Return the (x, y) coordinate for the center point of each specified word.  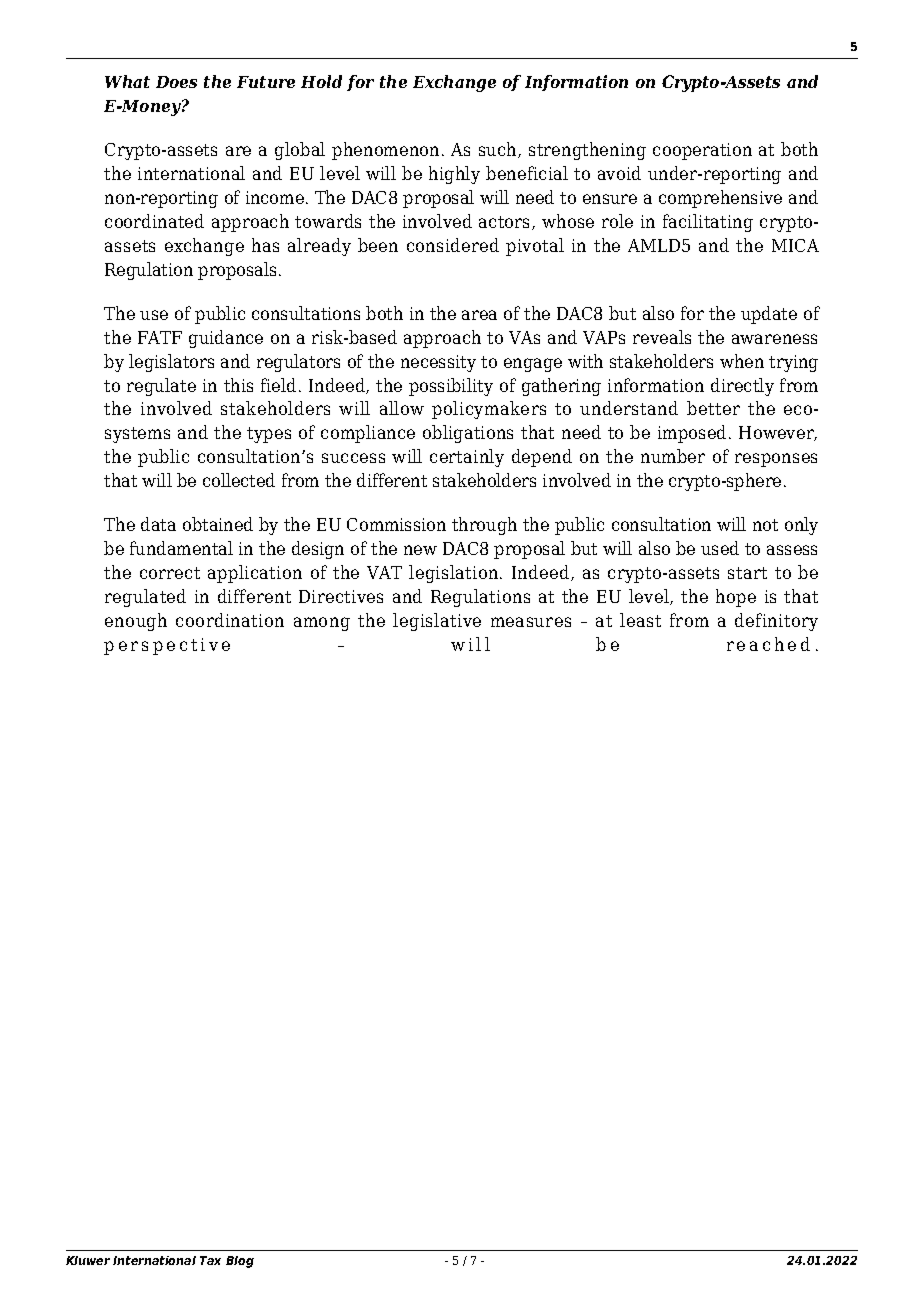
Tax (210, 1260)
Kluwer (88, 1260)
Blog (240, 1262)
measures (531, 622)
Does (176, 82)
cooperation (702, 151)
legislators (171, 363)
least (640, 620)
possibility (451, 387)
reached (768, 644)
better (713, 408)
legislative (437, 622)
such (499, 150)
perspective (167, 646)
